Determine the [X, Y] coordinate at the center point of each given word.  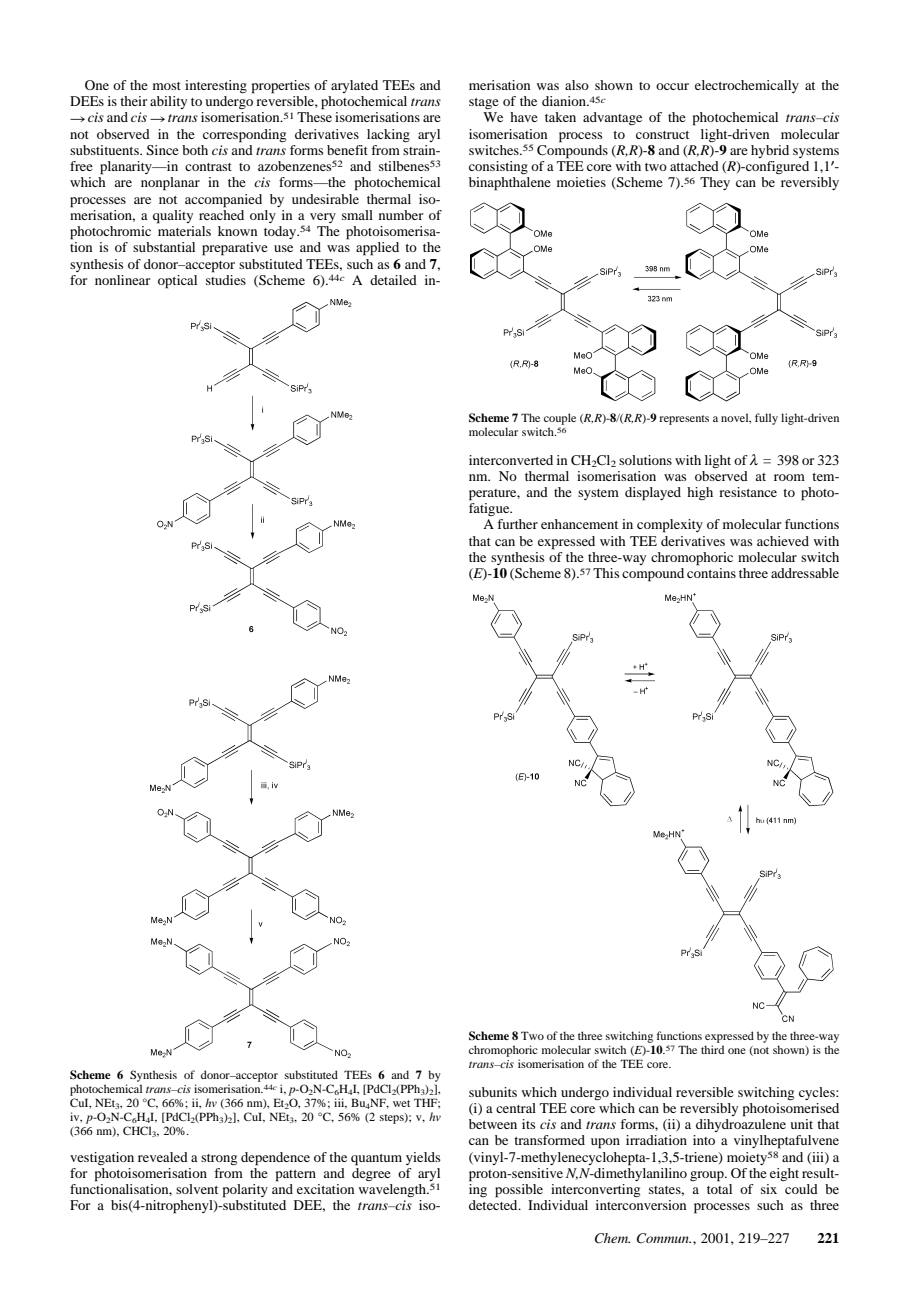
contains [711, 573]
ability [168, 102]
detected [494, 1205]
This [606, 573]
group [708, 1176]
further [517, 524]
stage [484, 103]
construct [662, 135]
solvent [197, 1189]
